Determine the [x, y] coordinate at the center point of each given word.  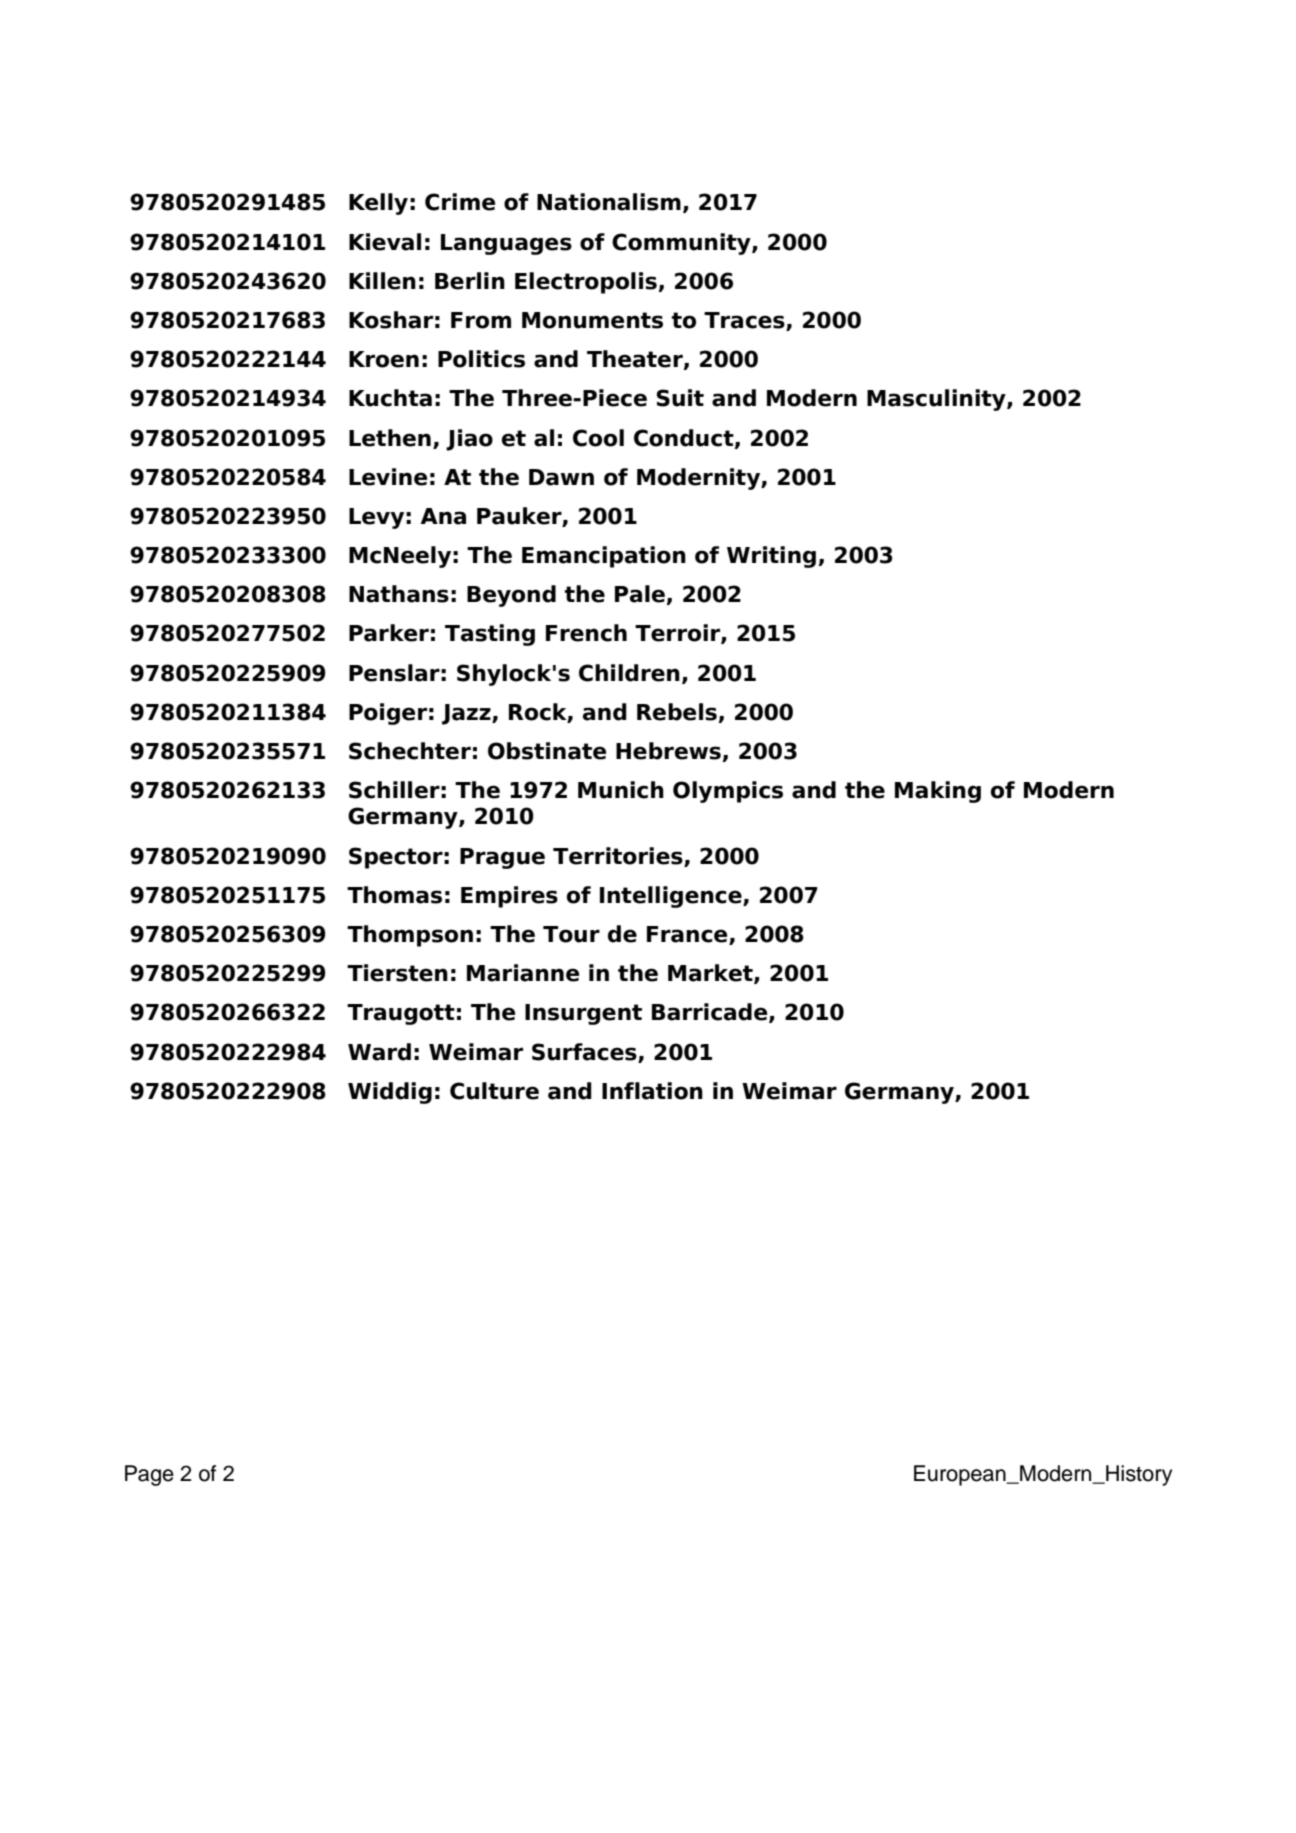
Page [149, 1475]
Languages [506, 244]
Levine [388, 477]
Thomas [394, 895]
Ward [379, 1052]
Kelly [378, 204]
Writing [771, 557]
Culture [494, 1091]
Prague [502, 858]
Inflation [652, 1091]
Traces [745, 321]
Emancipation [604, 557]
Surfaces [585, 1052]
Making [938, 792]
